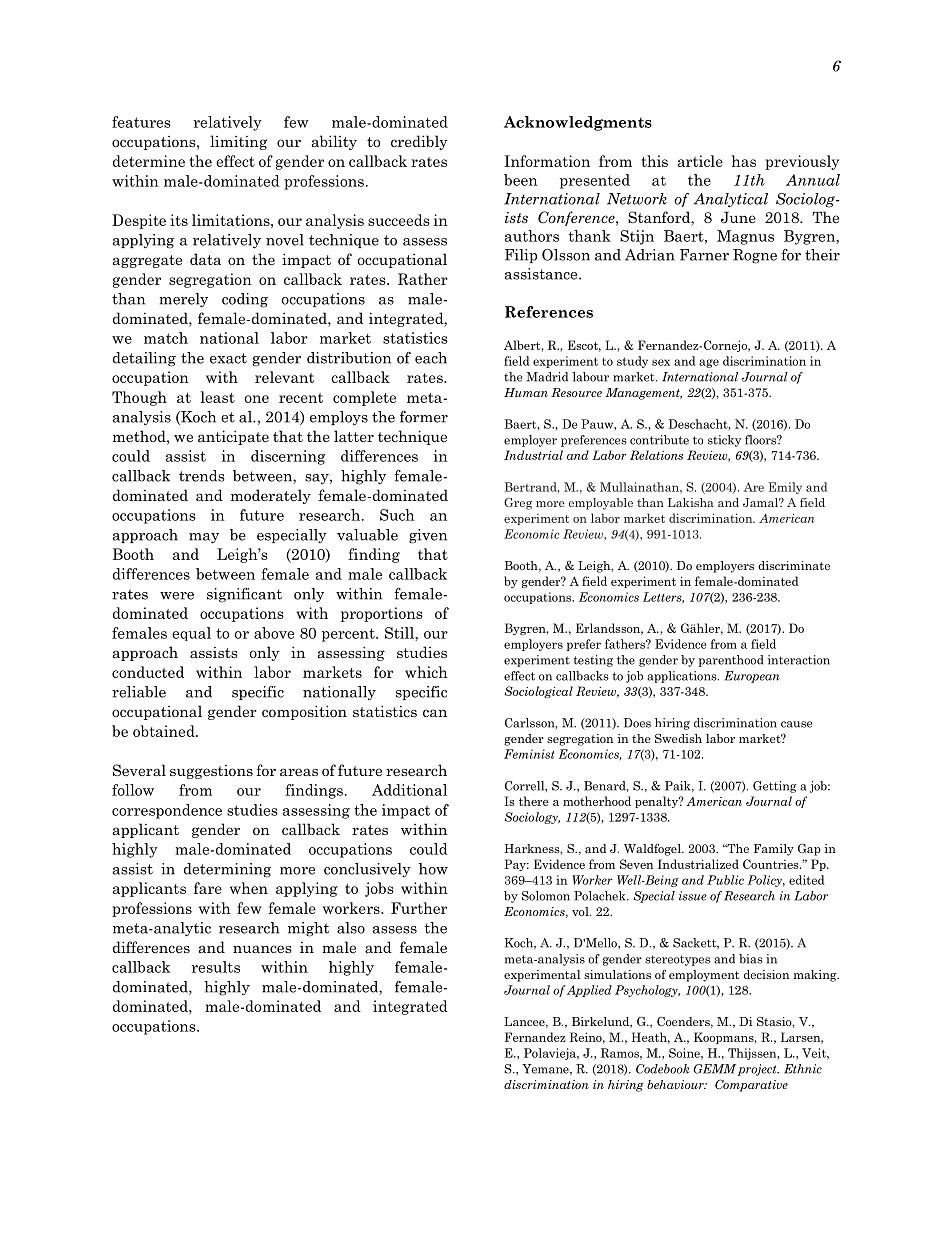  Describe the element at coordinates (419, 142) in the image. I see `credibly` at that location.
